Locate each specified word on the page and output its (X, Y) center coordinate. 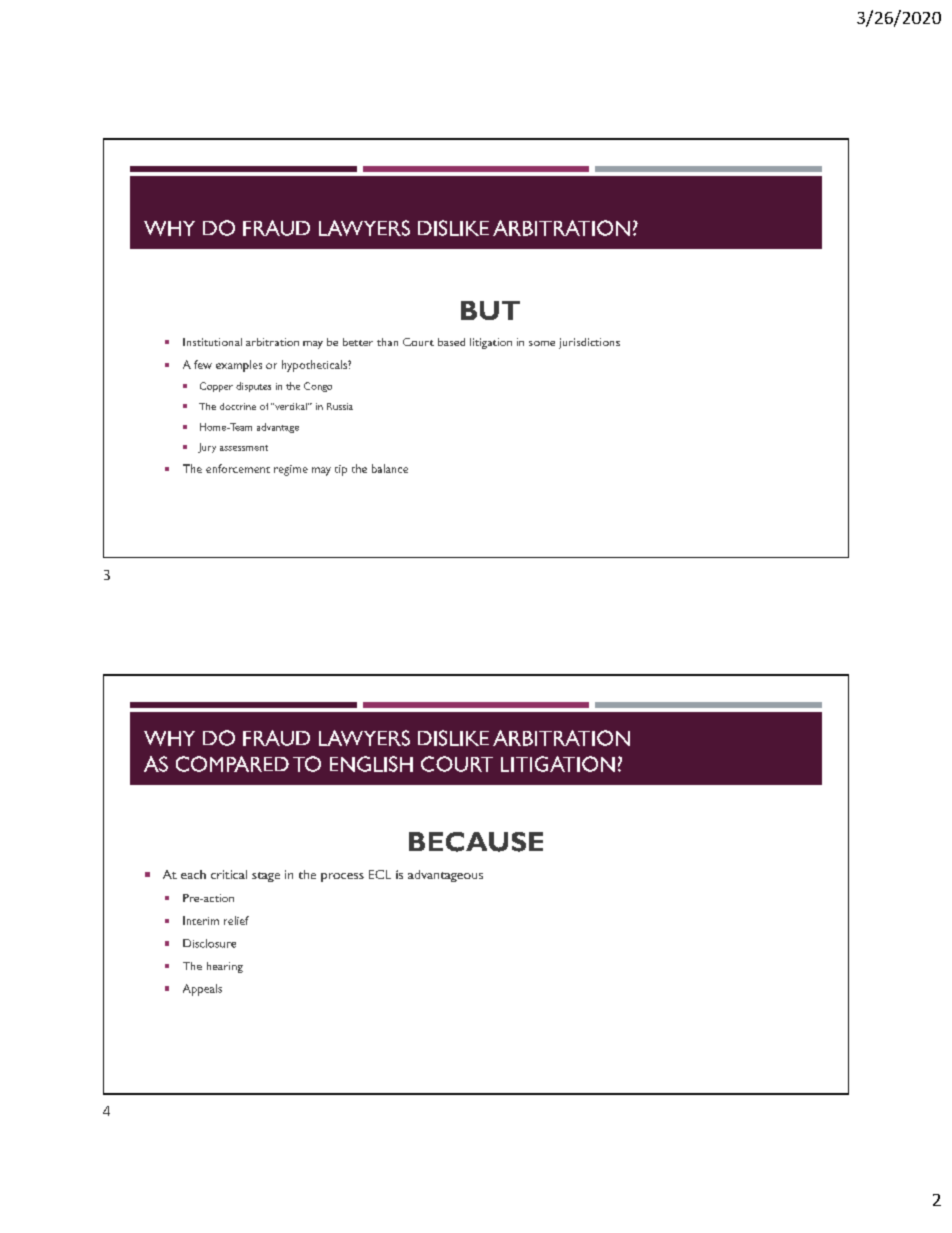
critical (229, 874)
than (387, 342)
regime (291, 470)
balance (390, 468)
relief (236, 920)
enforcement (238, 468)
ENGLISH (371, 764)
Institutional (212, 342)
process (342, 877)
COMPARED (232, 764)
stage (266, 877)
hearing (225, 967)
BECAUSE (476, 842)
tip (341, 470)
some (542, 343)
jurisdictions (589, 343)
